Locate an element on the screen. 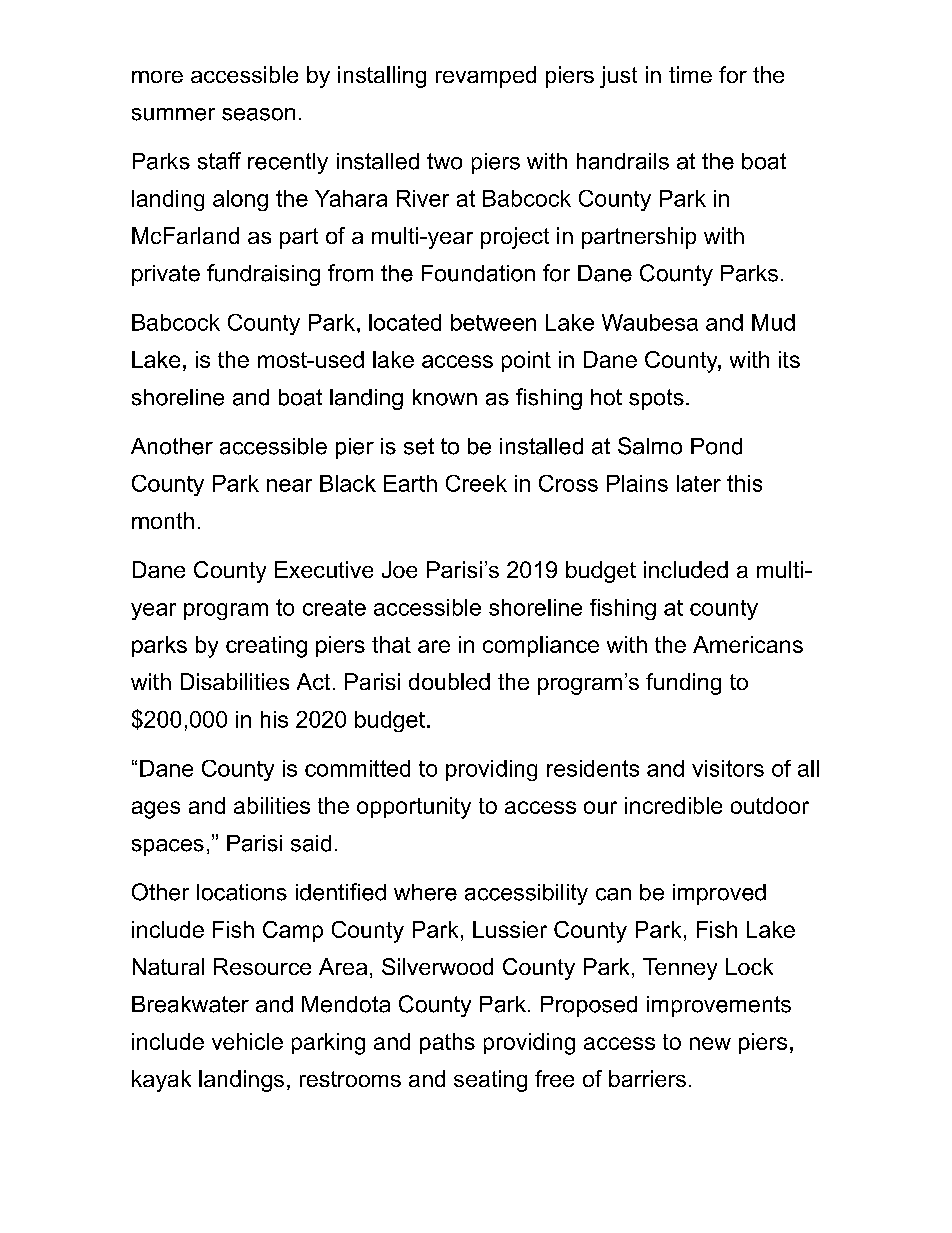 The image size is (952, 1233). Act is located at coordinates (313, 681).
